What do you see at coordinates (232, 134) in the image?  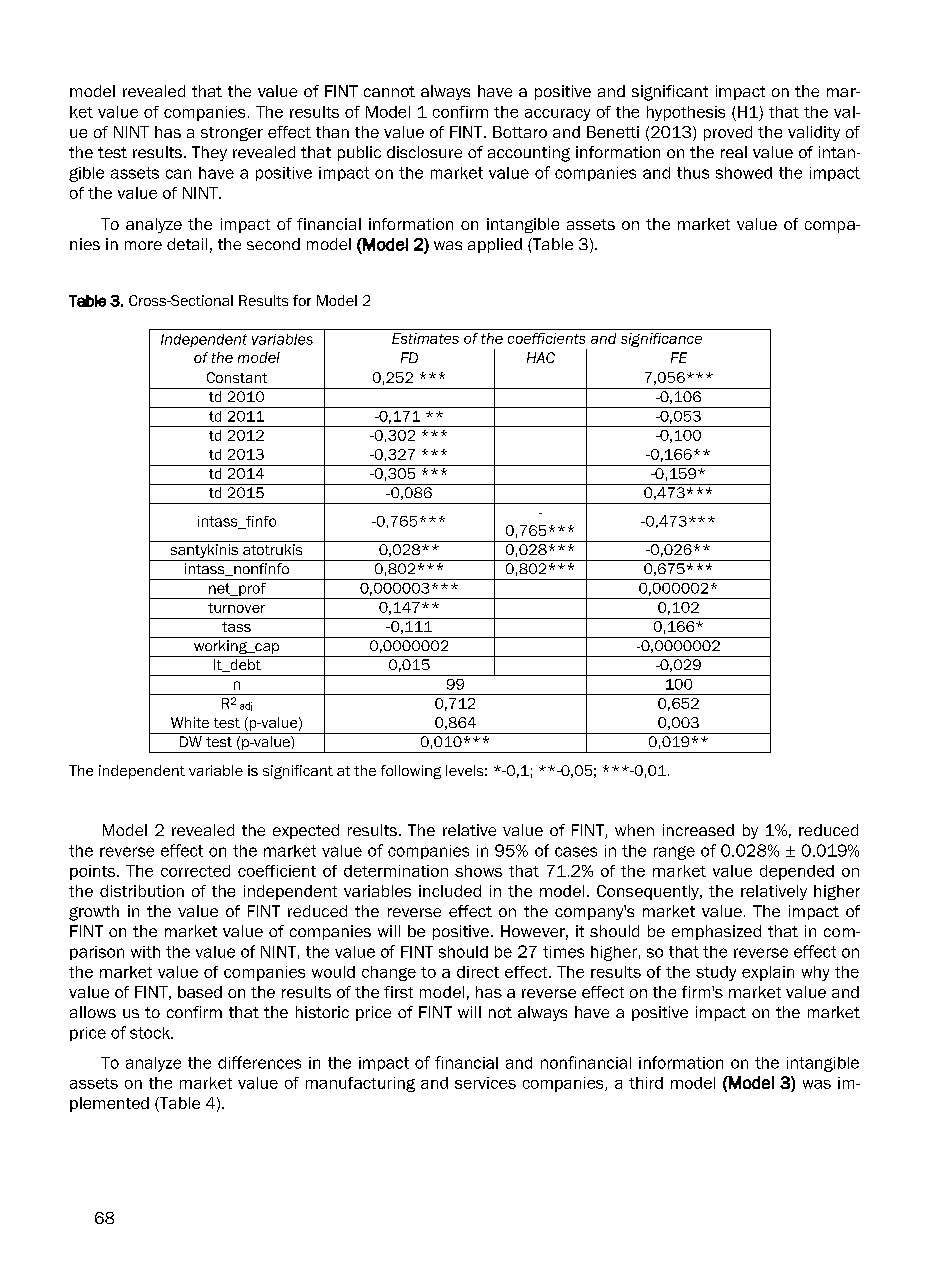 I see `stronger` at bounding box center [232, 134].
